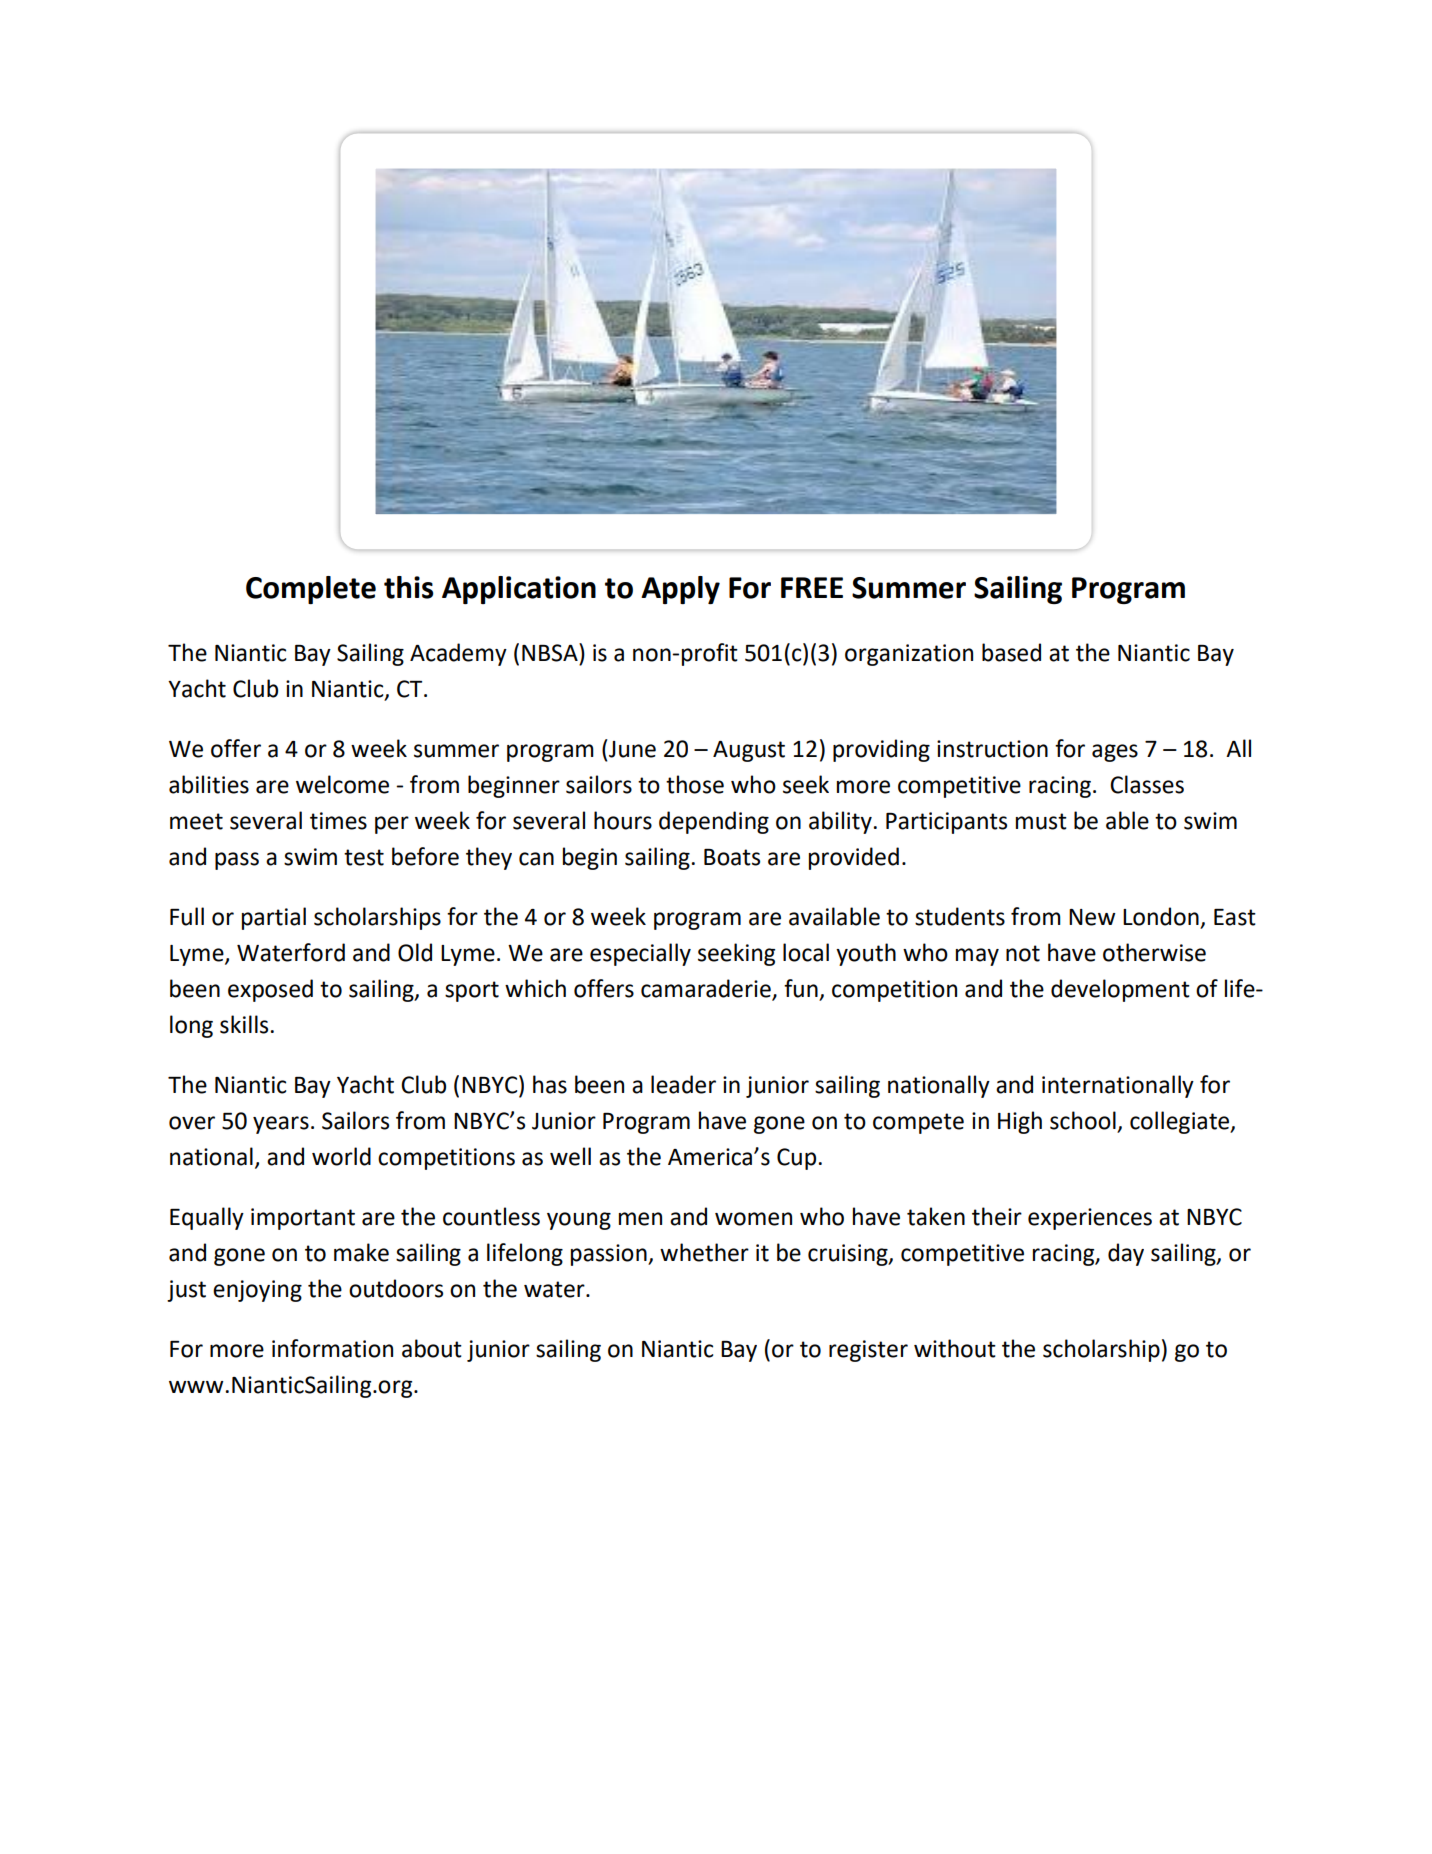 The width and height of the screenshot is (1432, 1854). I want to click on Complete, so click(311, 590).
